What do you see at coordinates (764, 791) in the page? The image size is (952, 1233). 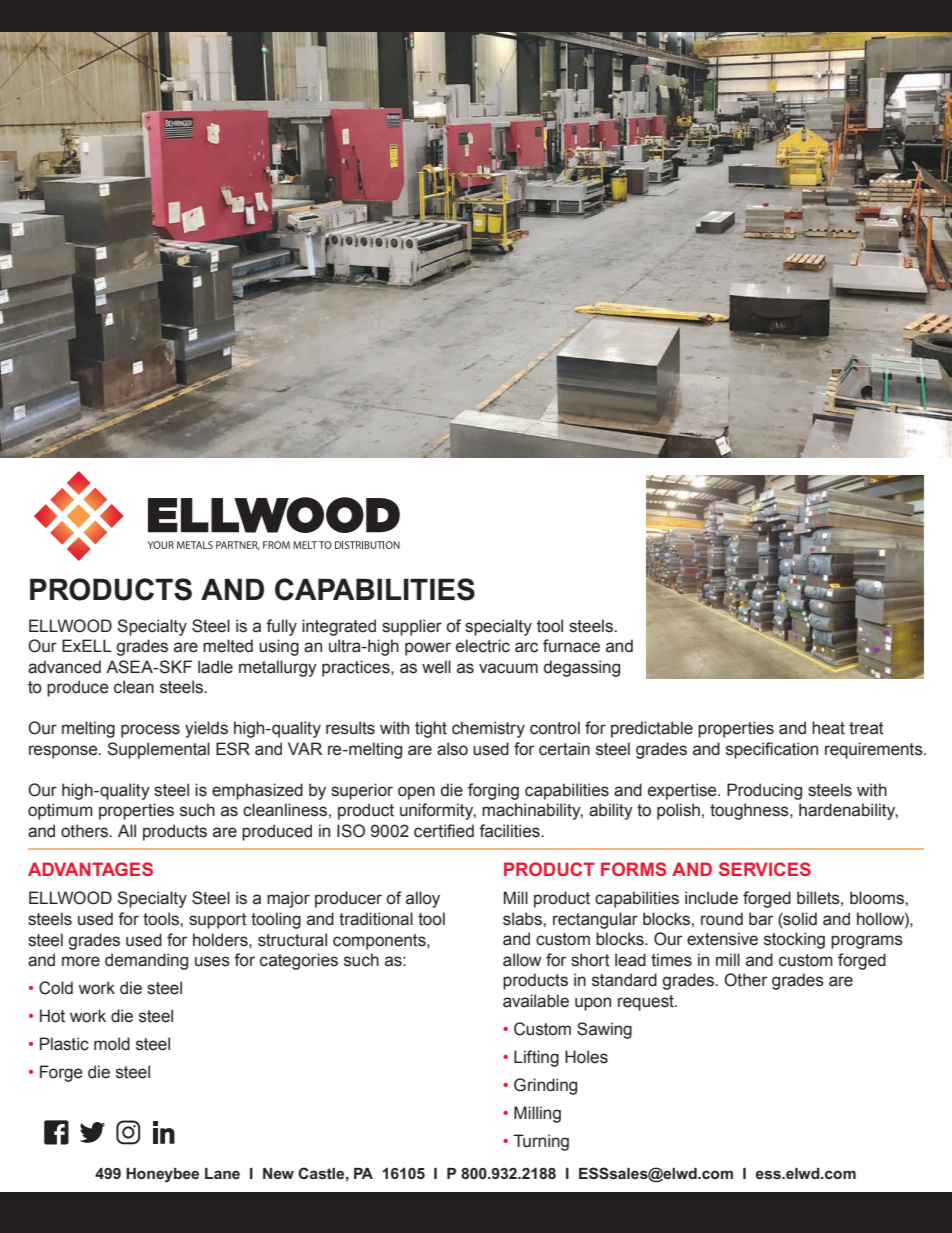 I see `Producing` at bounding box center [764, 791].
